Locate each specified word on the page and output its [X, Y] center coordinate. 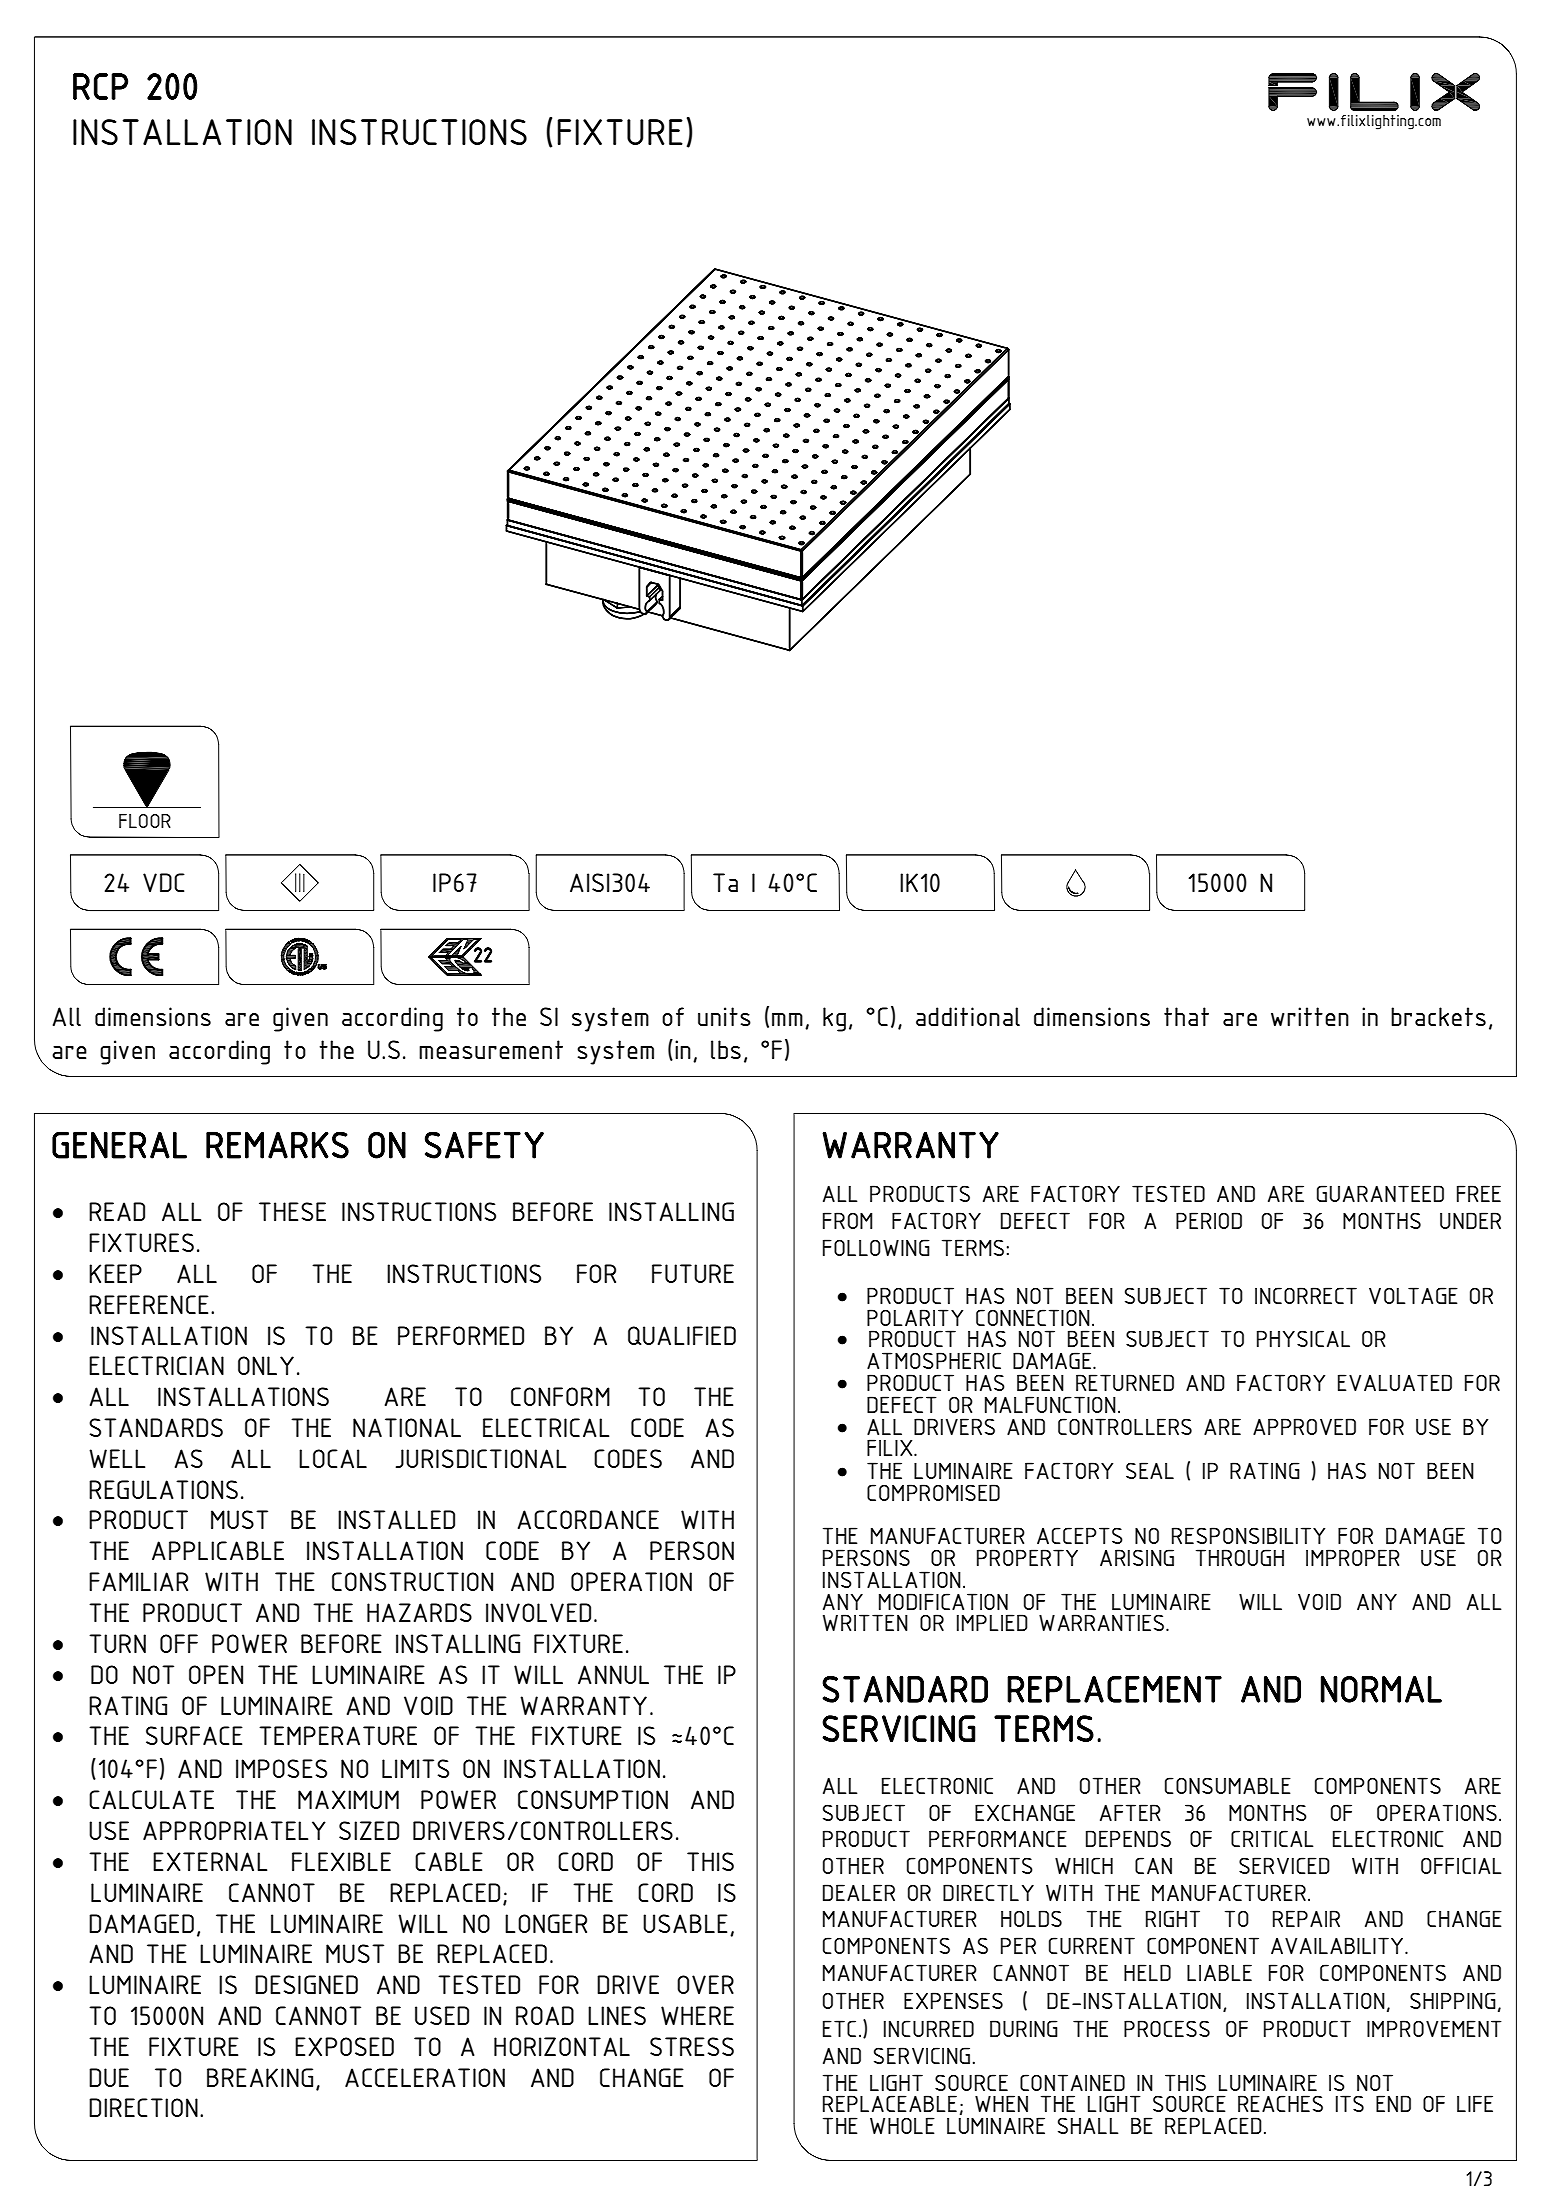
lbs [726, 1049]
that [1186, 1016]
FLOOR [145, 821]
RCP [100, 86]
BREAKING [260, 2077]
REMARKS [277, 1145]
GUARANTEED [1380, 1193]
